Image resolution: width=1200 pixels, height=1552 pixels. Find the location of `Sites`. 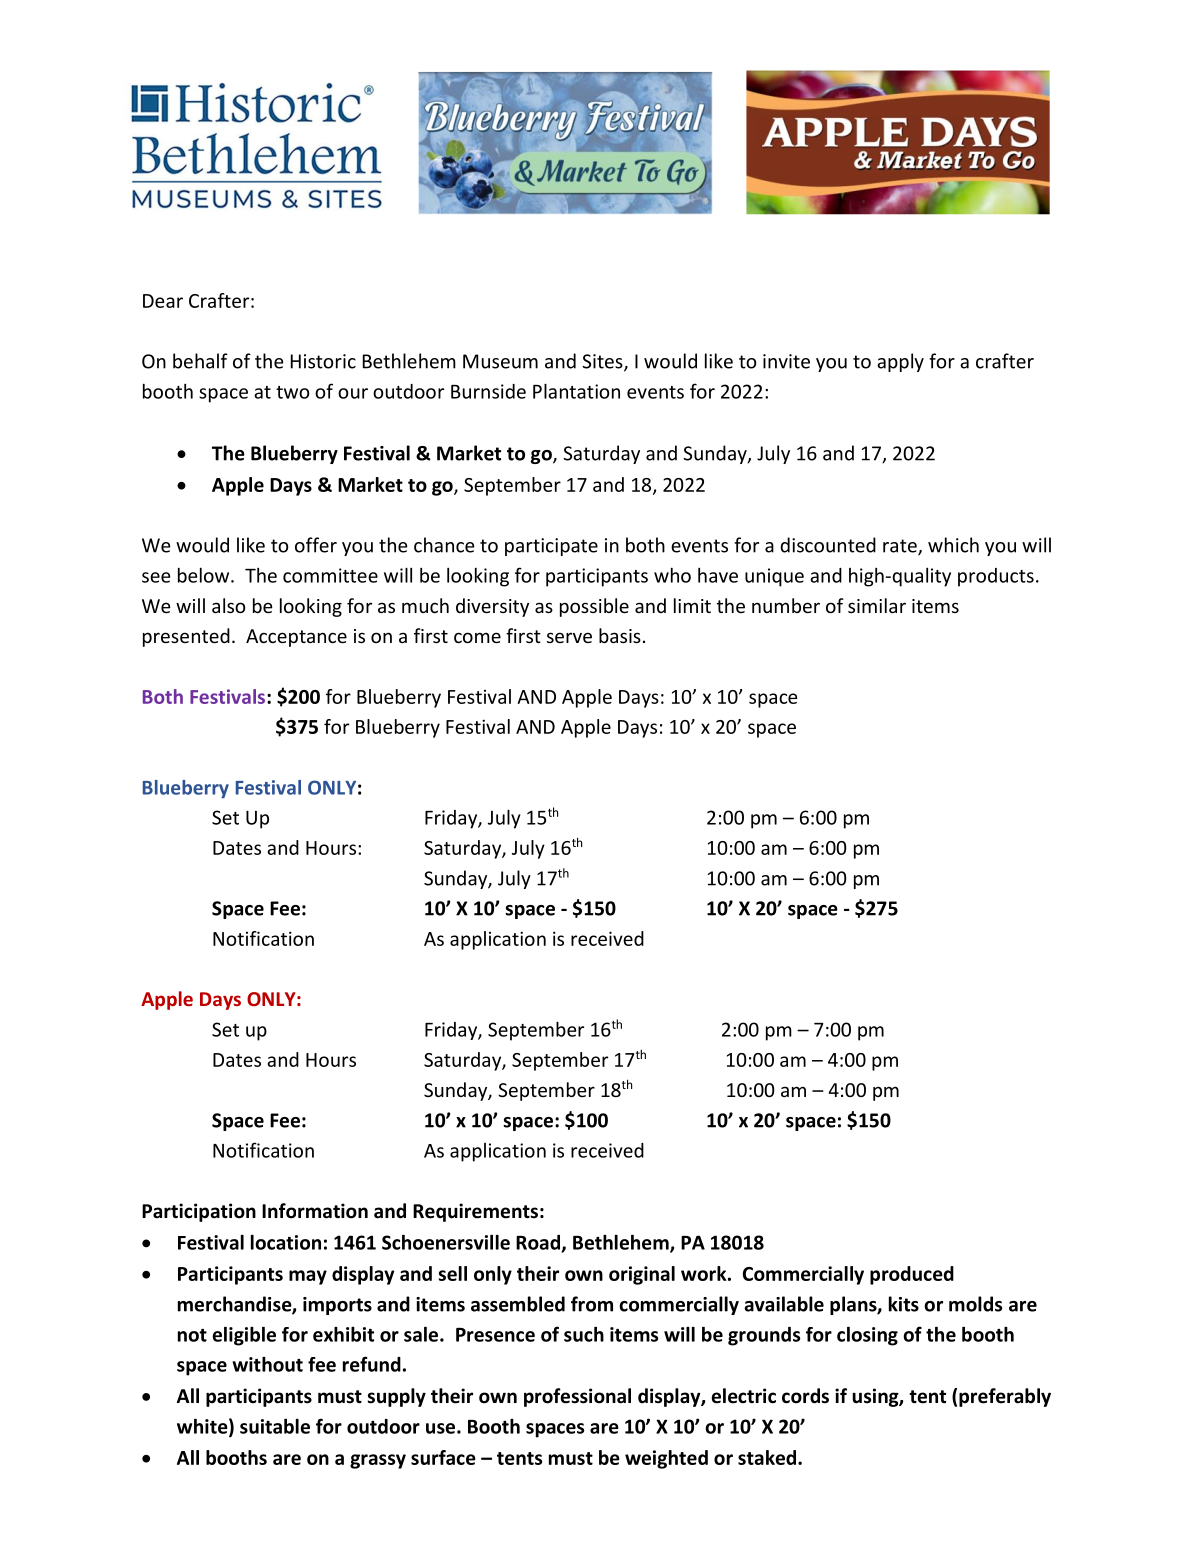

Sites is located at coordinates (603, 362).
